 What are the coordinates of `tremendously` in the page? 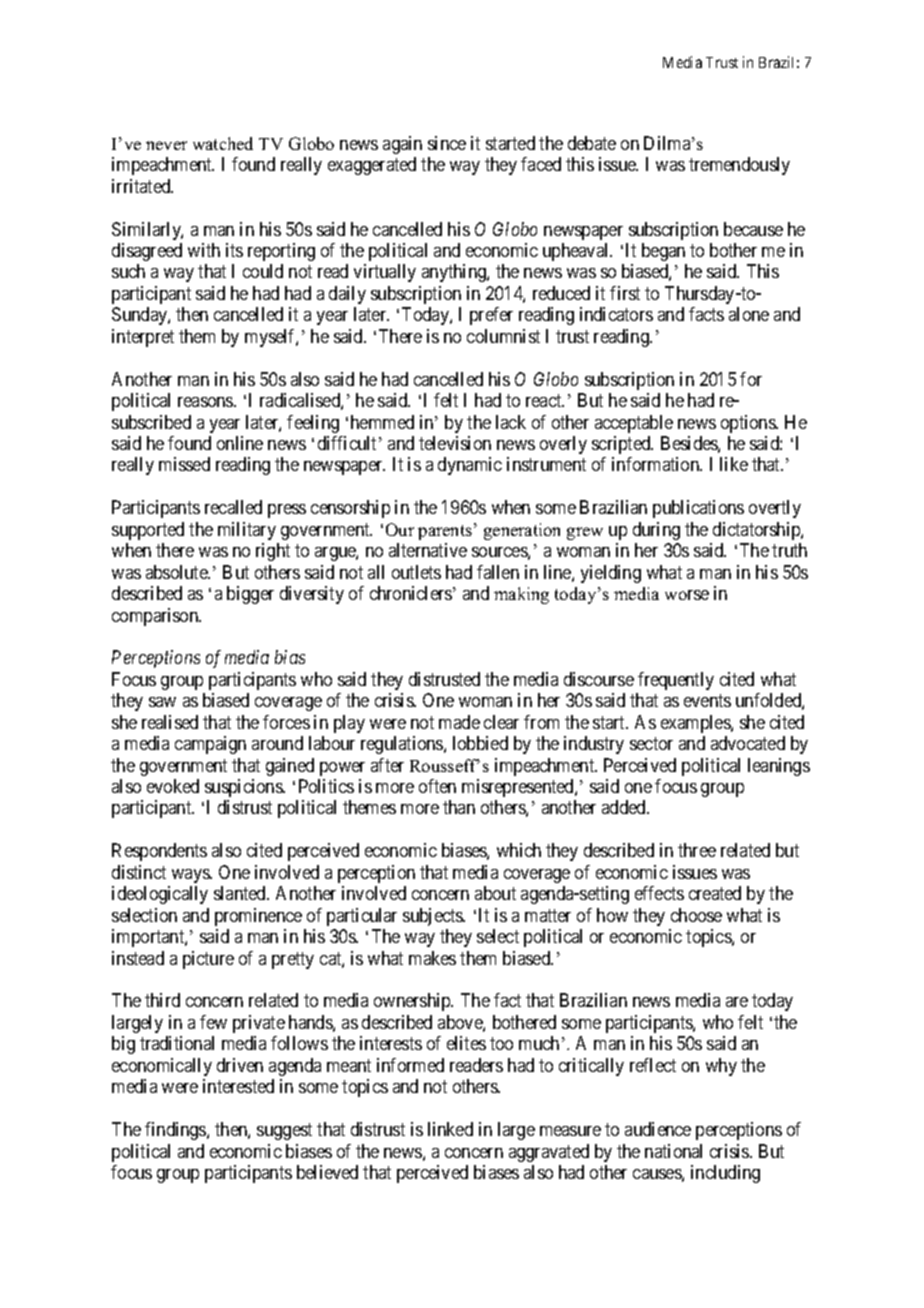 It's located at (739, 166).
